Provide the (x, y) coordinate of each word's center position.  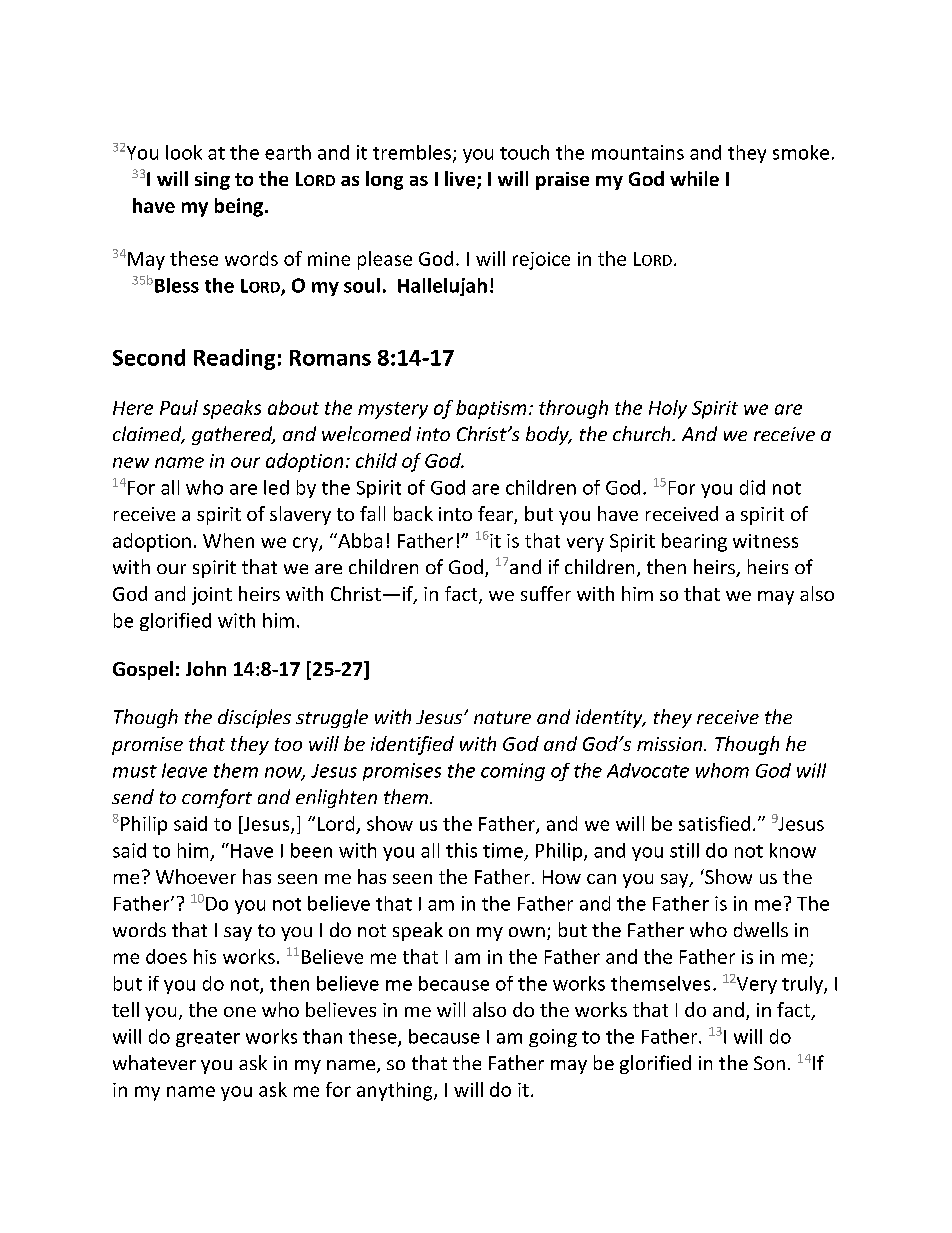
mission (671, 744)
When (228, 540)
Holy (668, 409)
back (413, 513)
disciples (254, 718)
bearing (694, 542)
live (460, 178)
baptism (491, 409)
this (461, 850)
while (694, 178)
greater (208, 1039)
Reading (234, 359)
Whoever (196, 876)
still (684, 850)
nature (502, 717)
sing (212, 181)
